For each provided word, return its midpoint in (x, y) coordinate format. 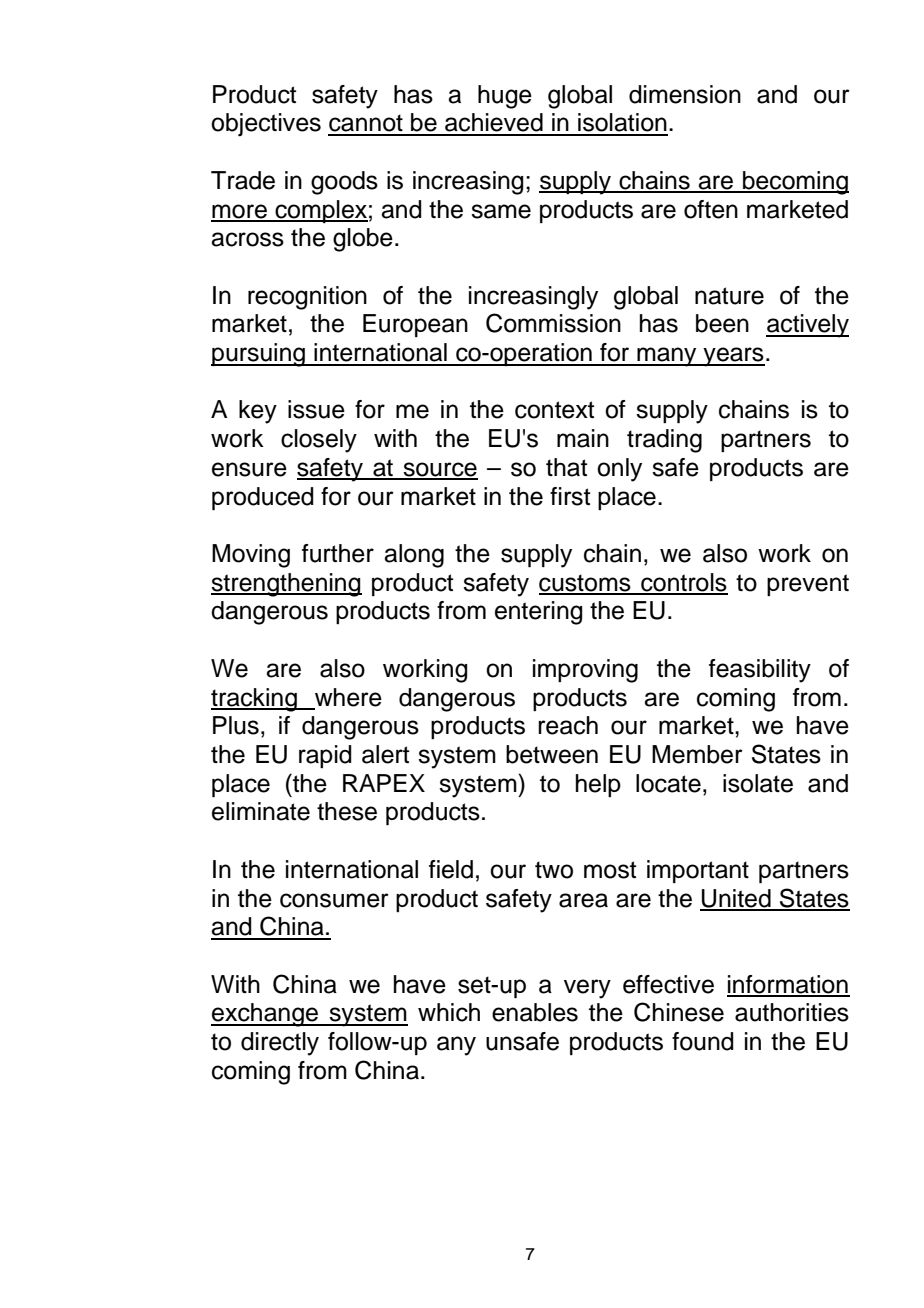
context (554, 410)
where (348, 697)
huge (505, 97)
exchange (265, 1015)
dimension (685, 94)
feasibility (760, 671)
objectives (266, 125)
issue (316, 409)
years (733, 357)
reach (568, 725)
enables (535, 1012)
